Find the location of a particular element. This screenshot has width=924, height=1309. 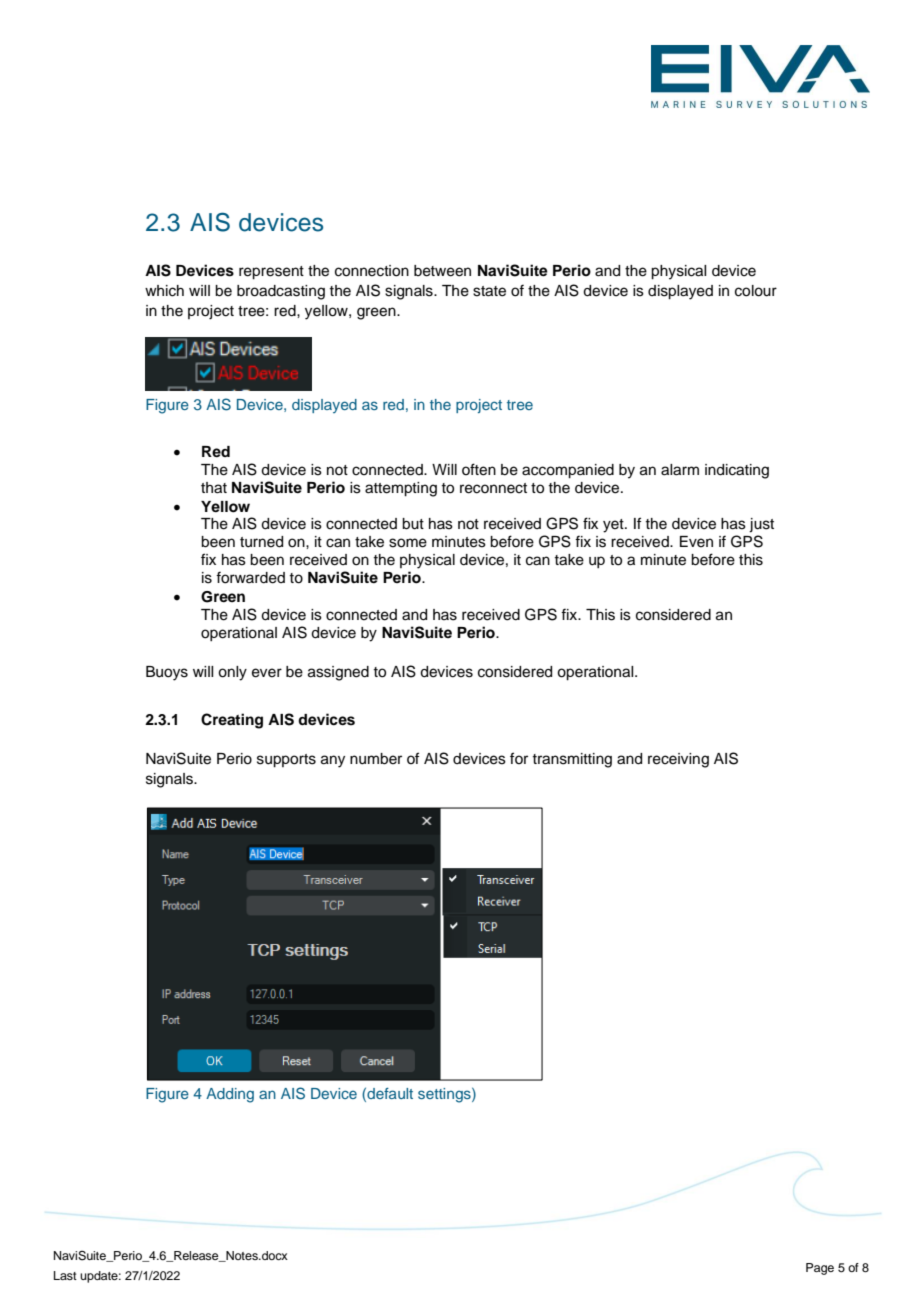

Last is located at coordinates (65, 1275).
